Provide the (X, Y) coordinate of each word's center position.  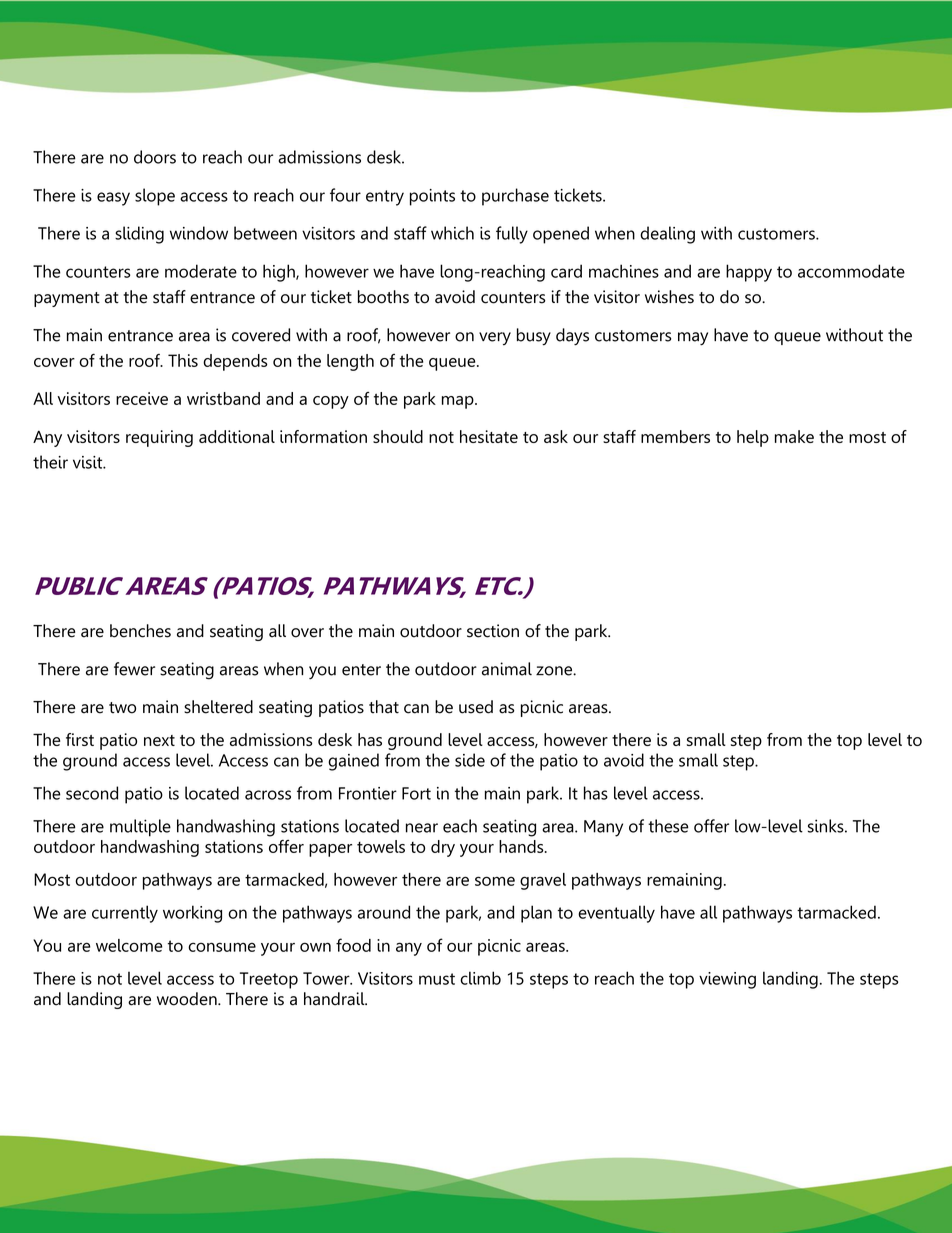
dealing (667, 235)
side (470, 760)
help (753, 438)
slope (155, 197)
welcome (129, 945)
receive (142, 398)
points (432, 197)
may (693, 339)
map (459, 402)
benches (140, 631)
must (437, 979)
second (92, 793)
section (493, 631)
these (668, 826)
